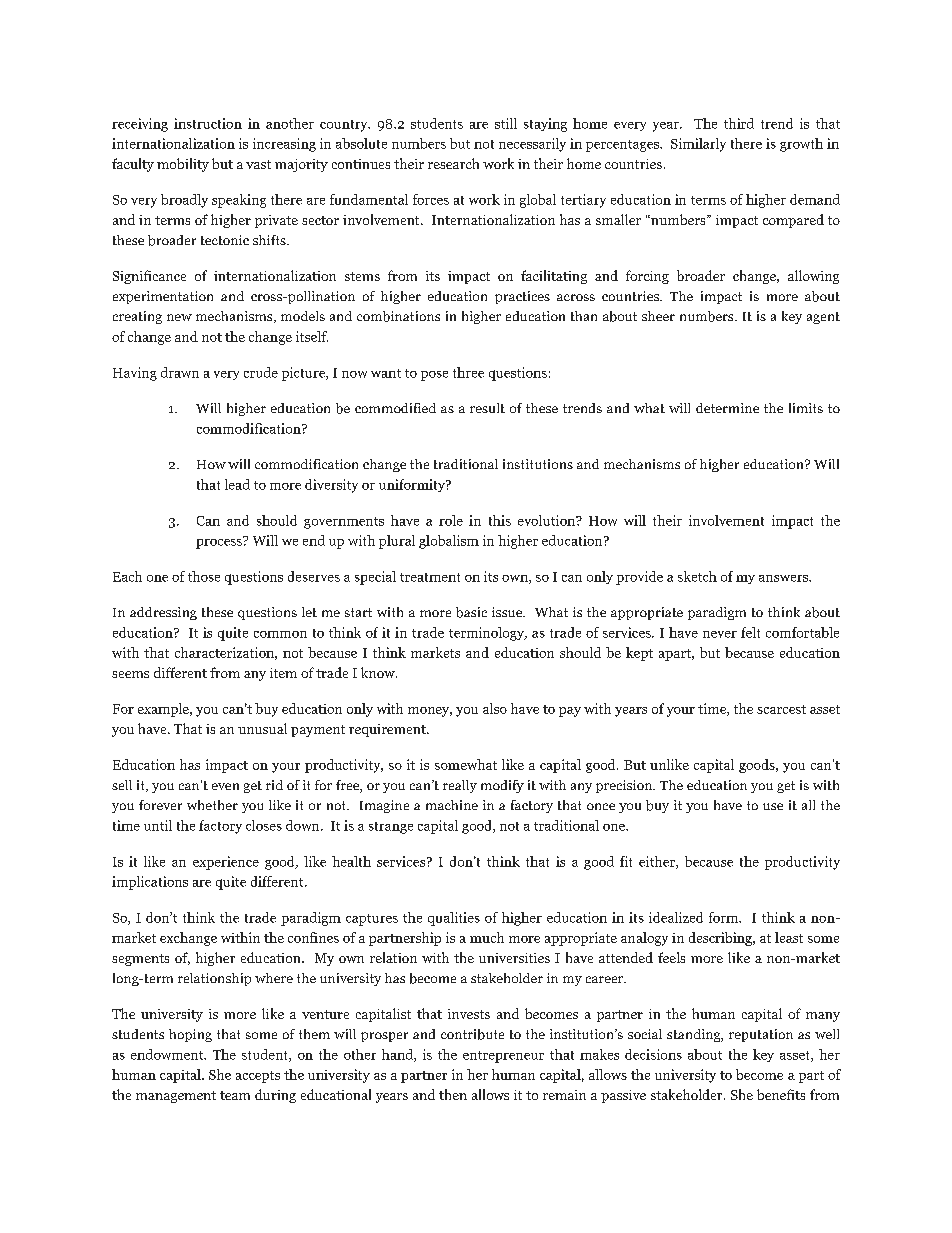 The width and height of the image is (952, 1233). I want to click on three, so click(468, 372).
